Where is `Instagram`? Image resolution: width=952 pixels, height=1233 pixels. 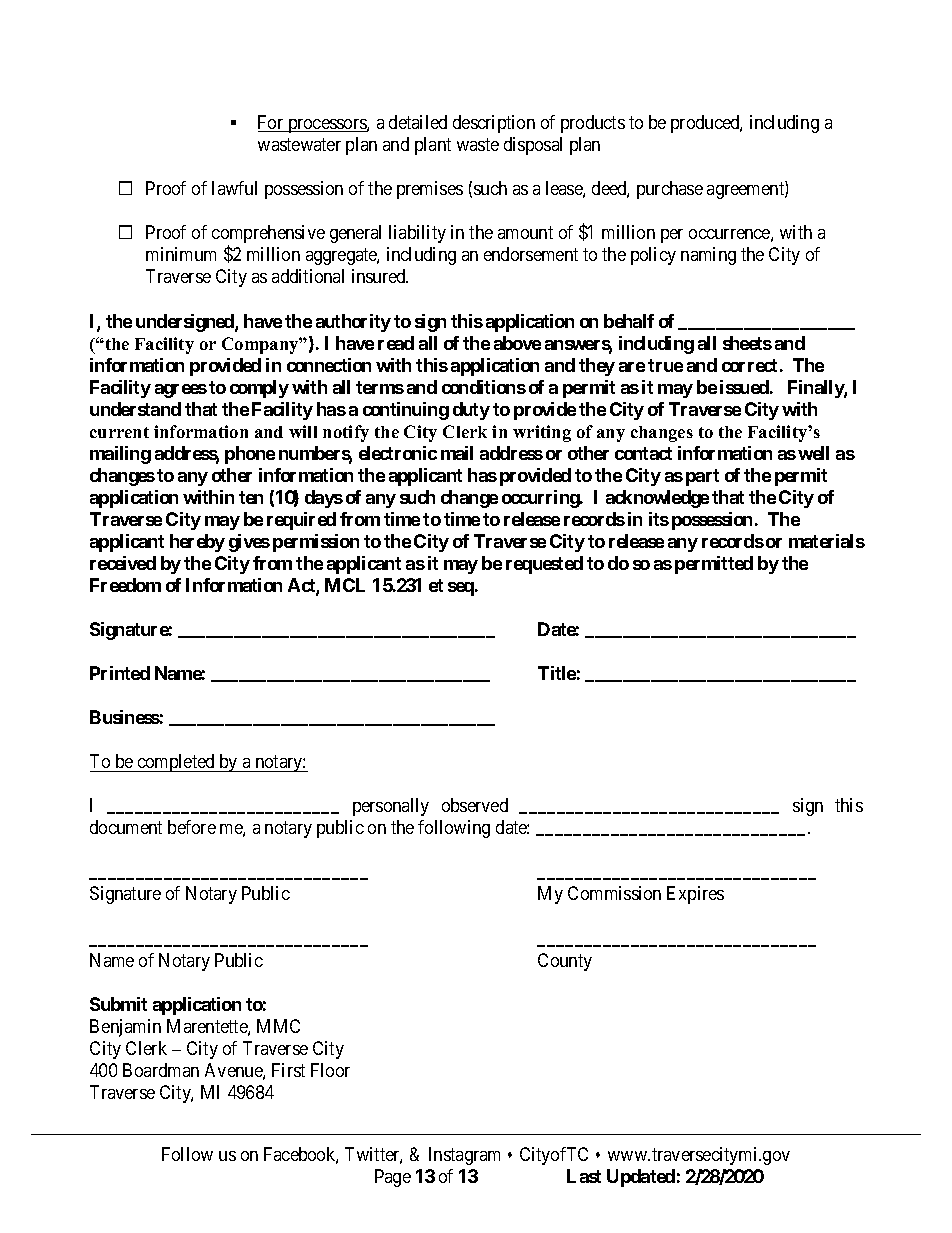
Instagram is located at coordinates (464, 1156).
